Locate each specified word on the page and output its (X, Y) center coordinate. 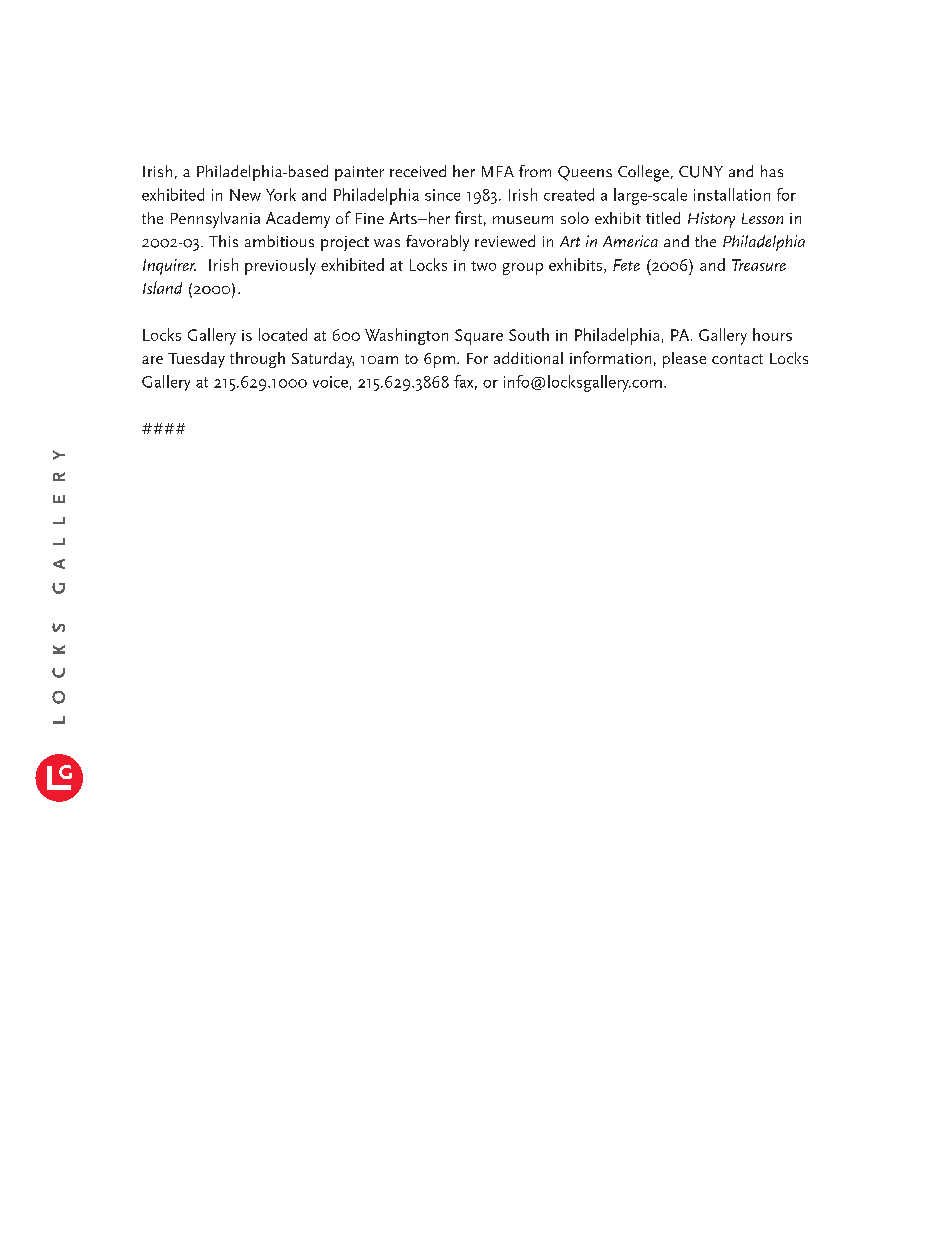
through (257, 360)
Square (479, 337)
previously (280, 266)
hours (772, 334)
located (283, 334)
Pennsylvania (215, 220)
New (245, 195)
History (711, 220)
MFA (498, 171)
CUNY (701, 172)
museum (523, 220)
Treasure (759, 265)
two (483, 266)
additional (528, 358)
